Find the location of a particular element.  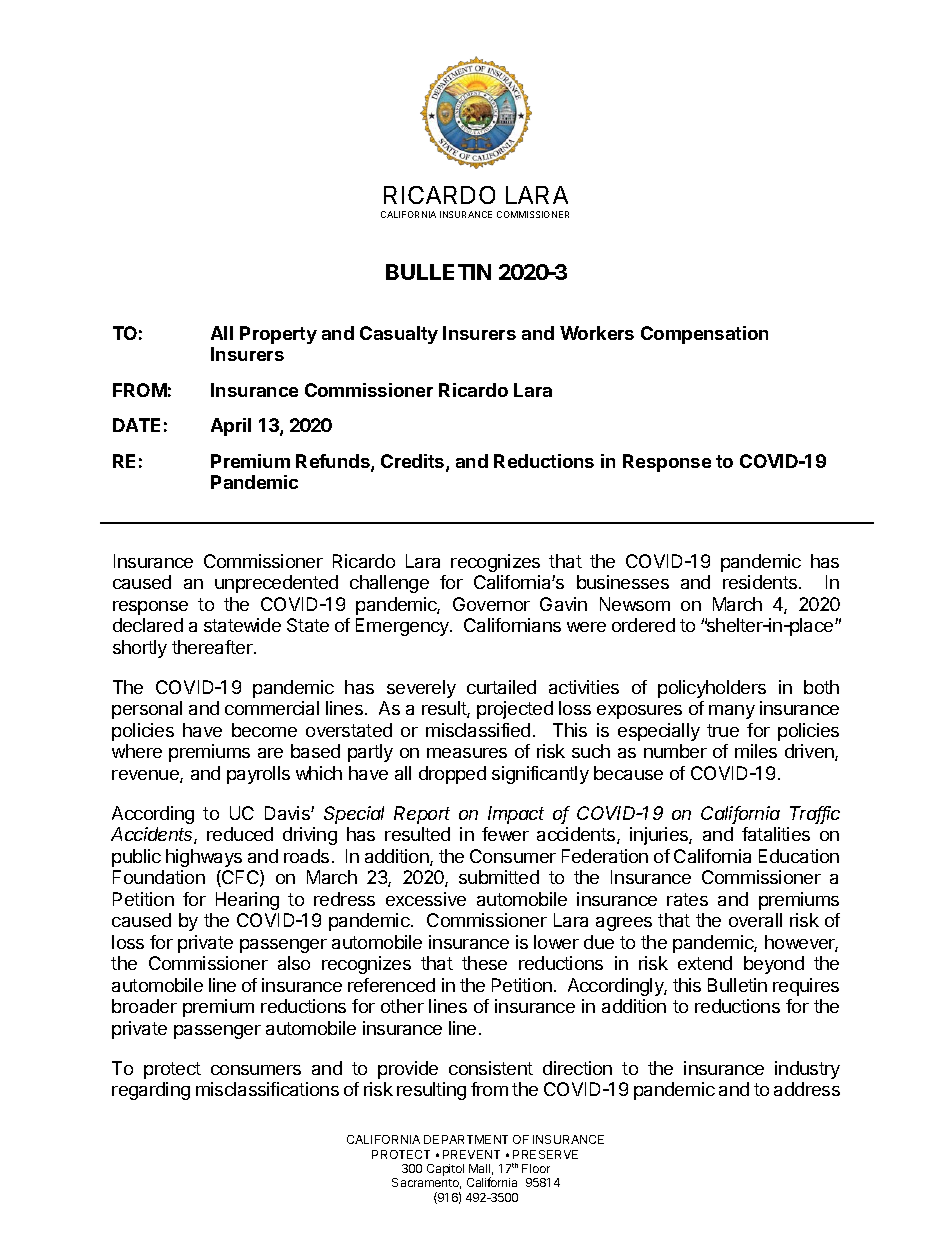

payrolls is located at coordinates (258, 775).
